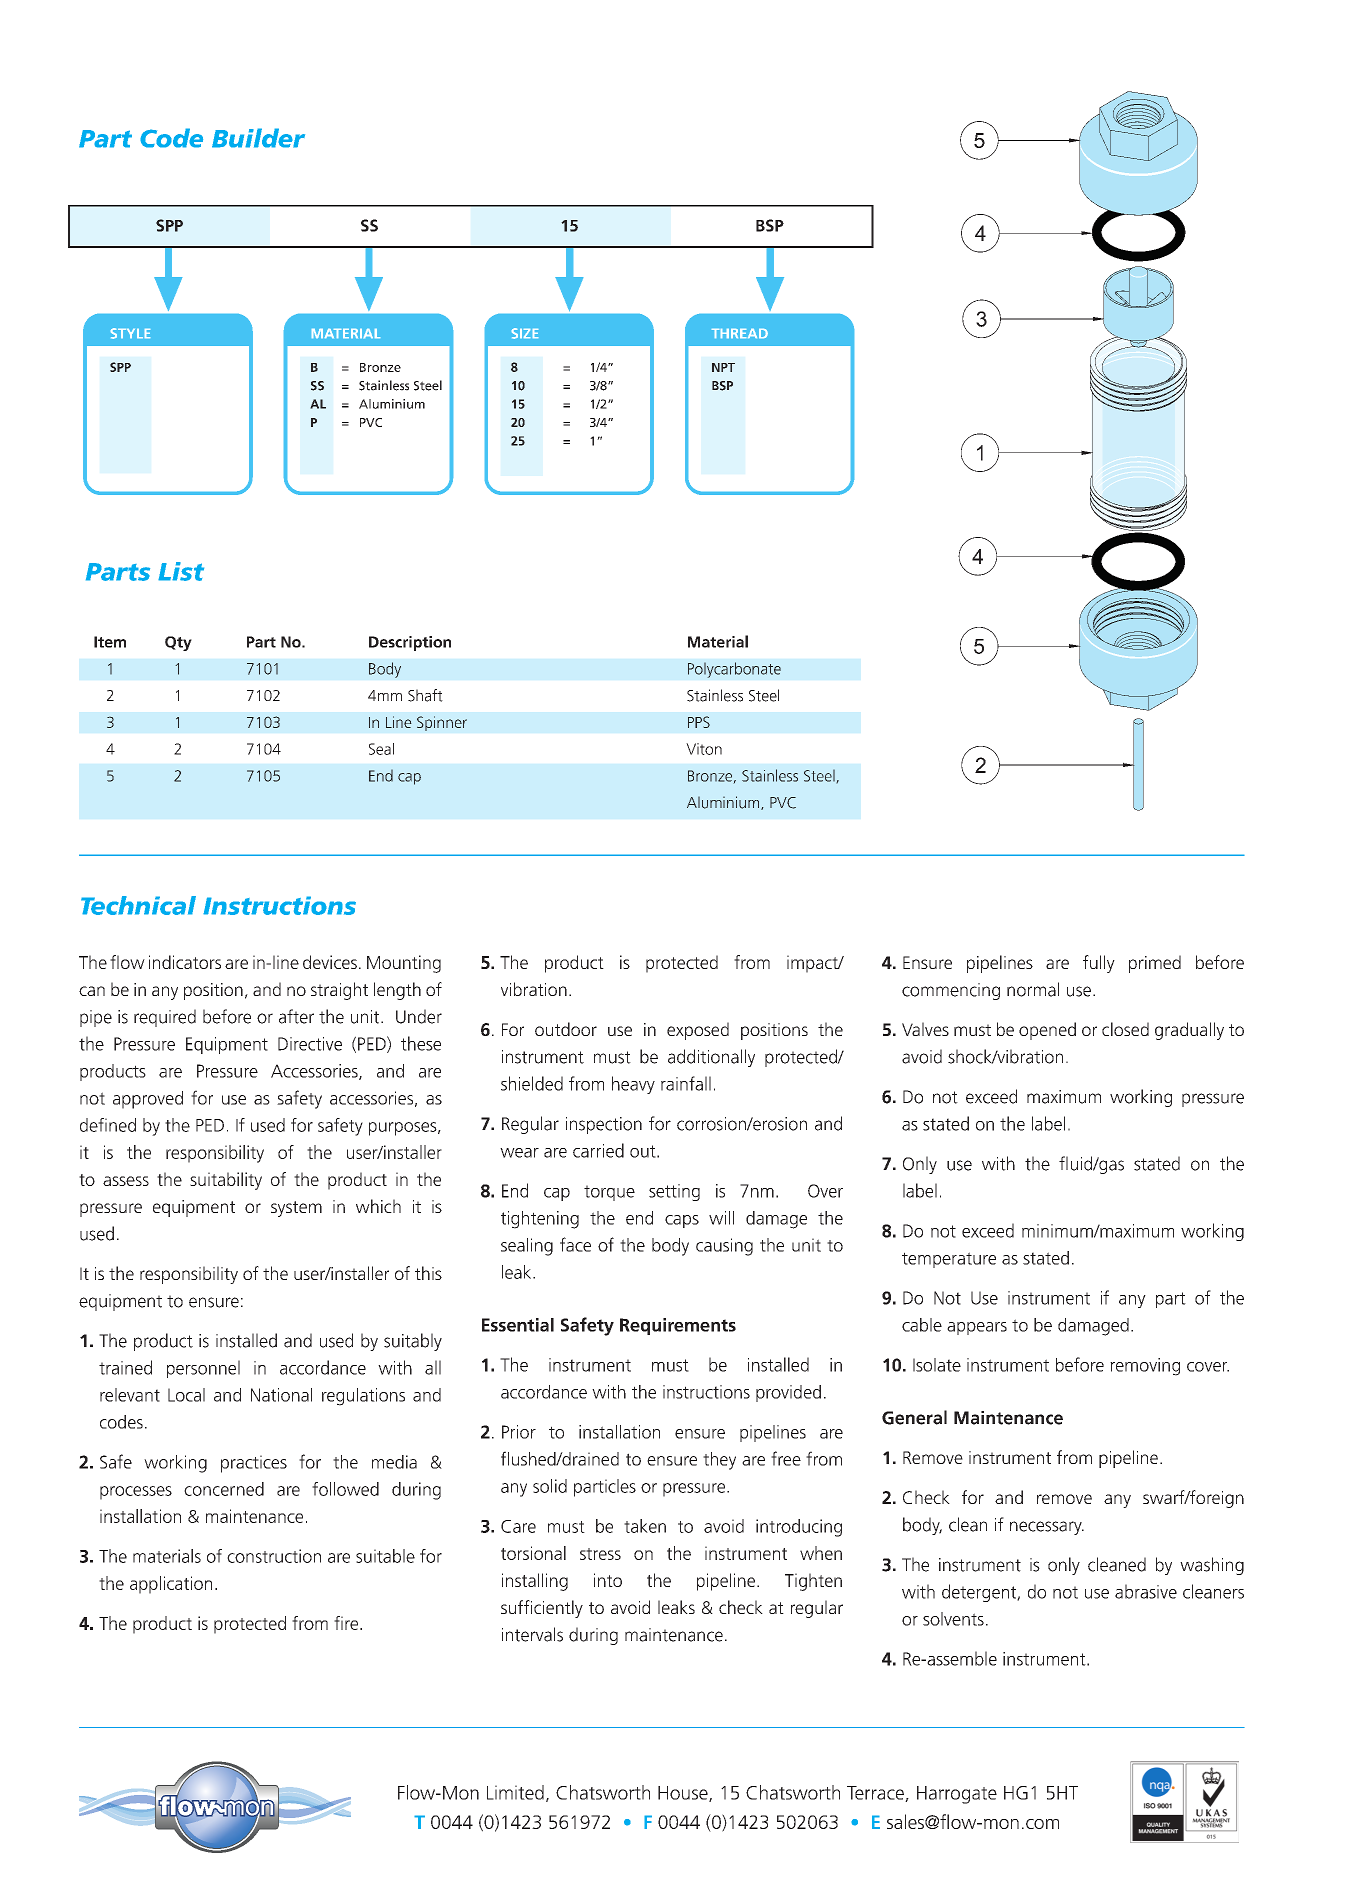 Image resolution: width=1345 pixels, height=1903 pixels. Describe the element at coordinates (740, 333) in the image. I see `THREAD` at that location.
